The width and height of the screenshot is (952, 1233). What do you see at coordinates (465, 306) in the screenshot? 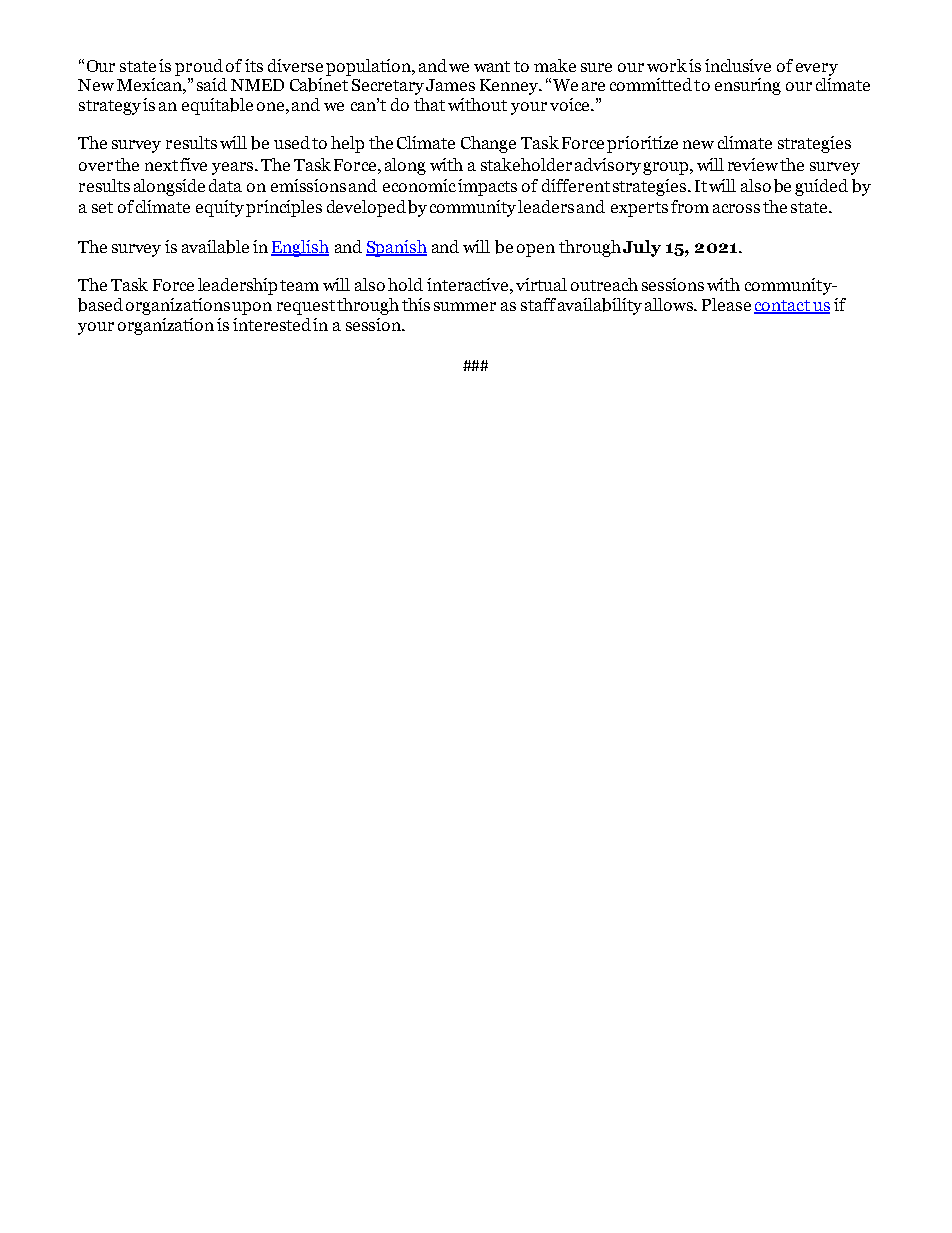
I see `summer` at bounding box center [465, 306].
